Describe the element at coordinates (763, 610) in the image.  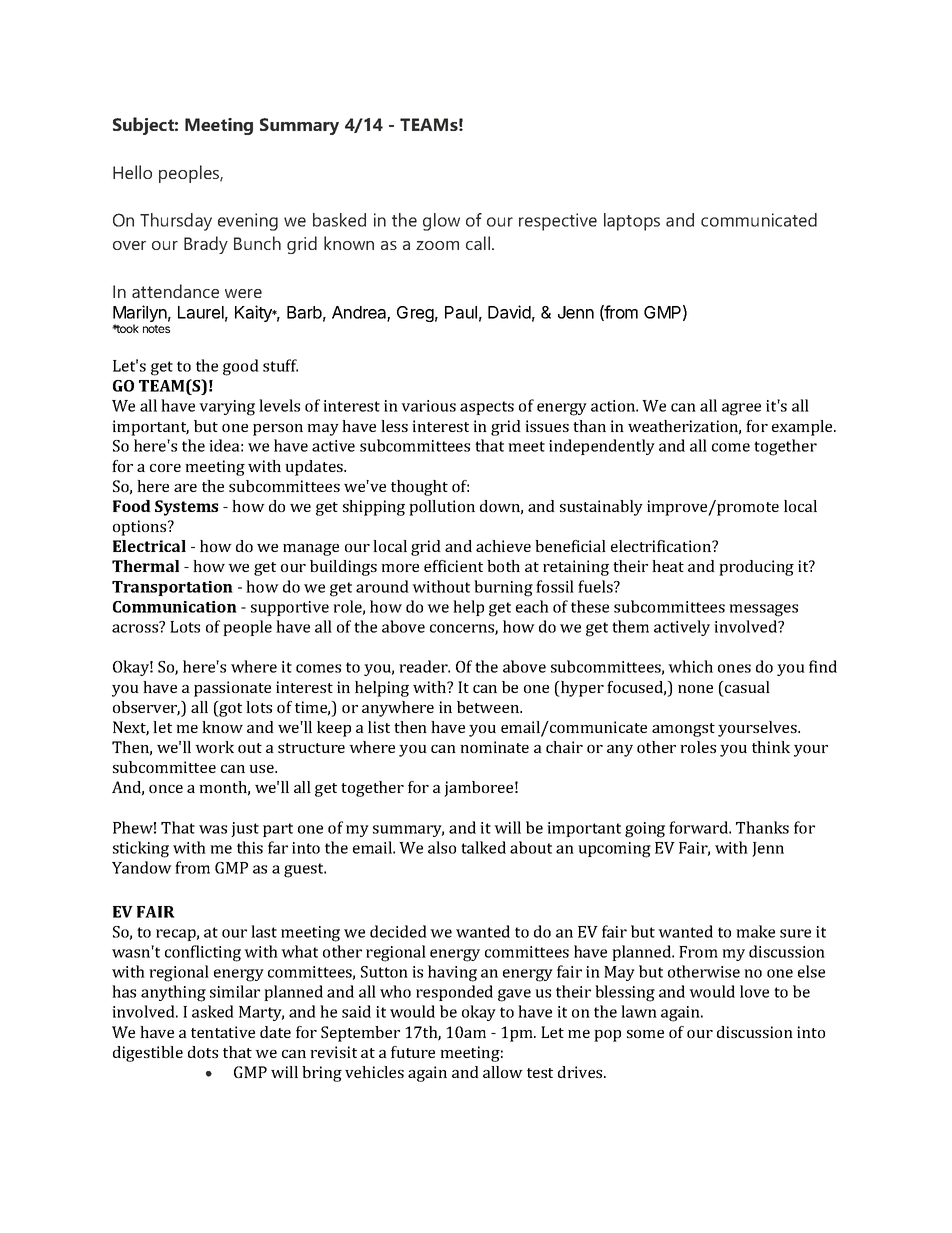
I see `messages` at that location.
